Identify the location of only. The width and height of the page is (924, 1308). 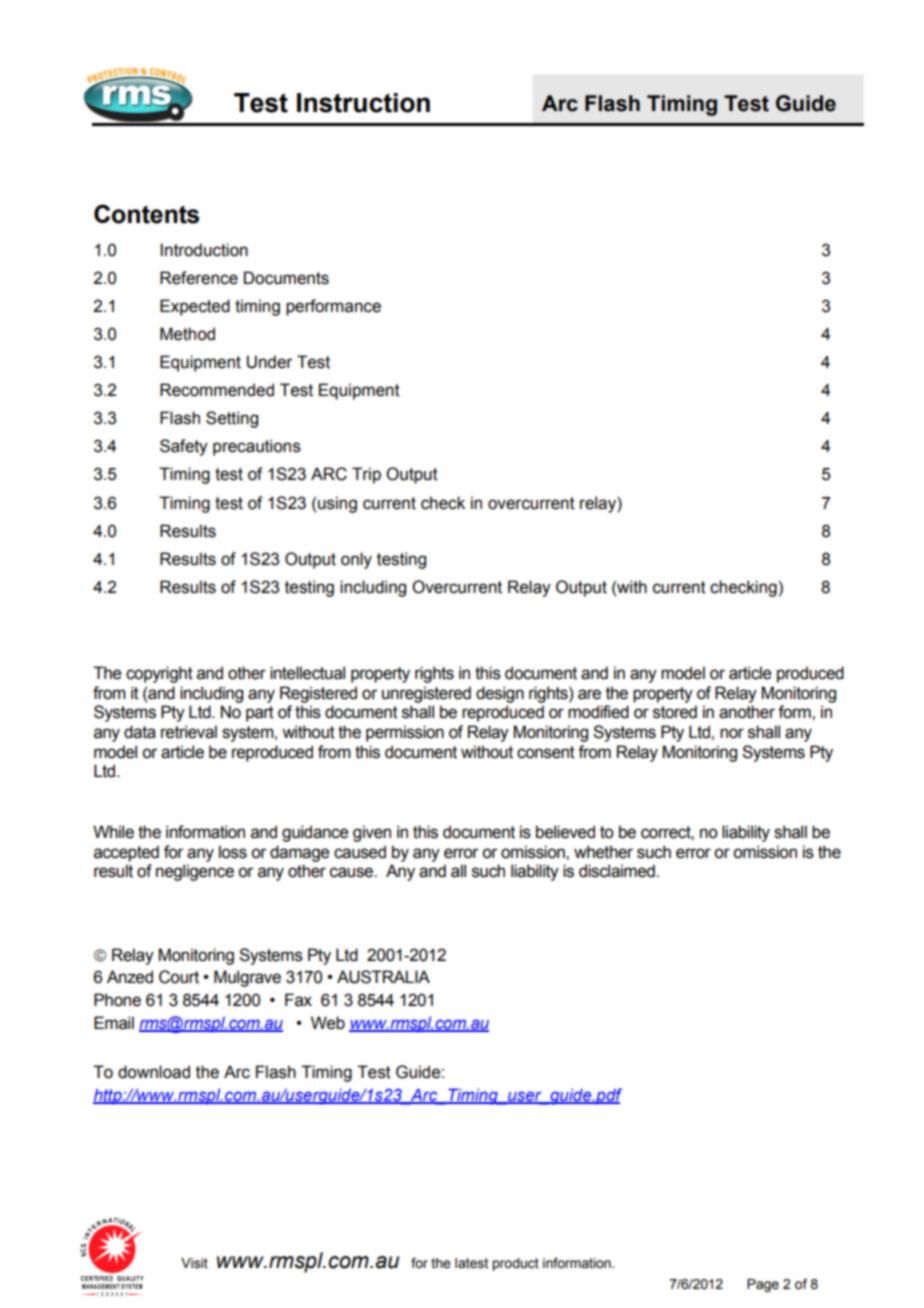
(356, 560).
